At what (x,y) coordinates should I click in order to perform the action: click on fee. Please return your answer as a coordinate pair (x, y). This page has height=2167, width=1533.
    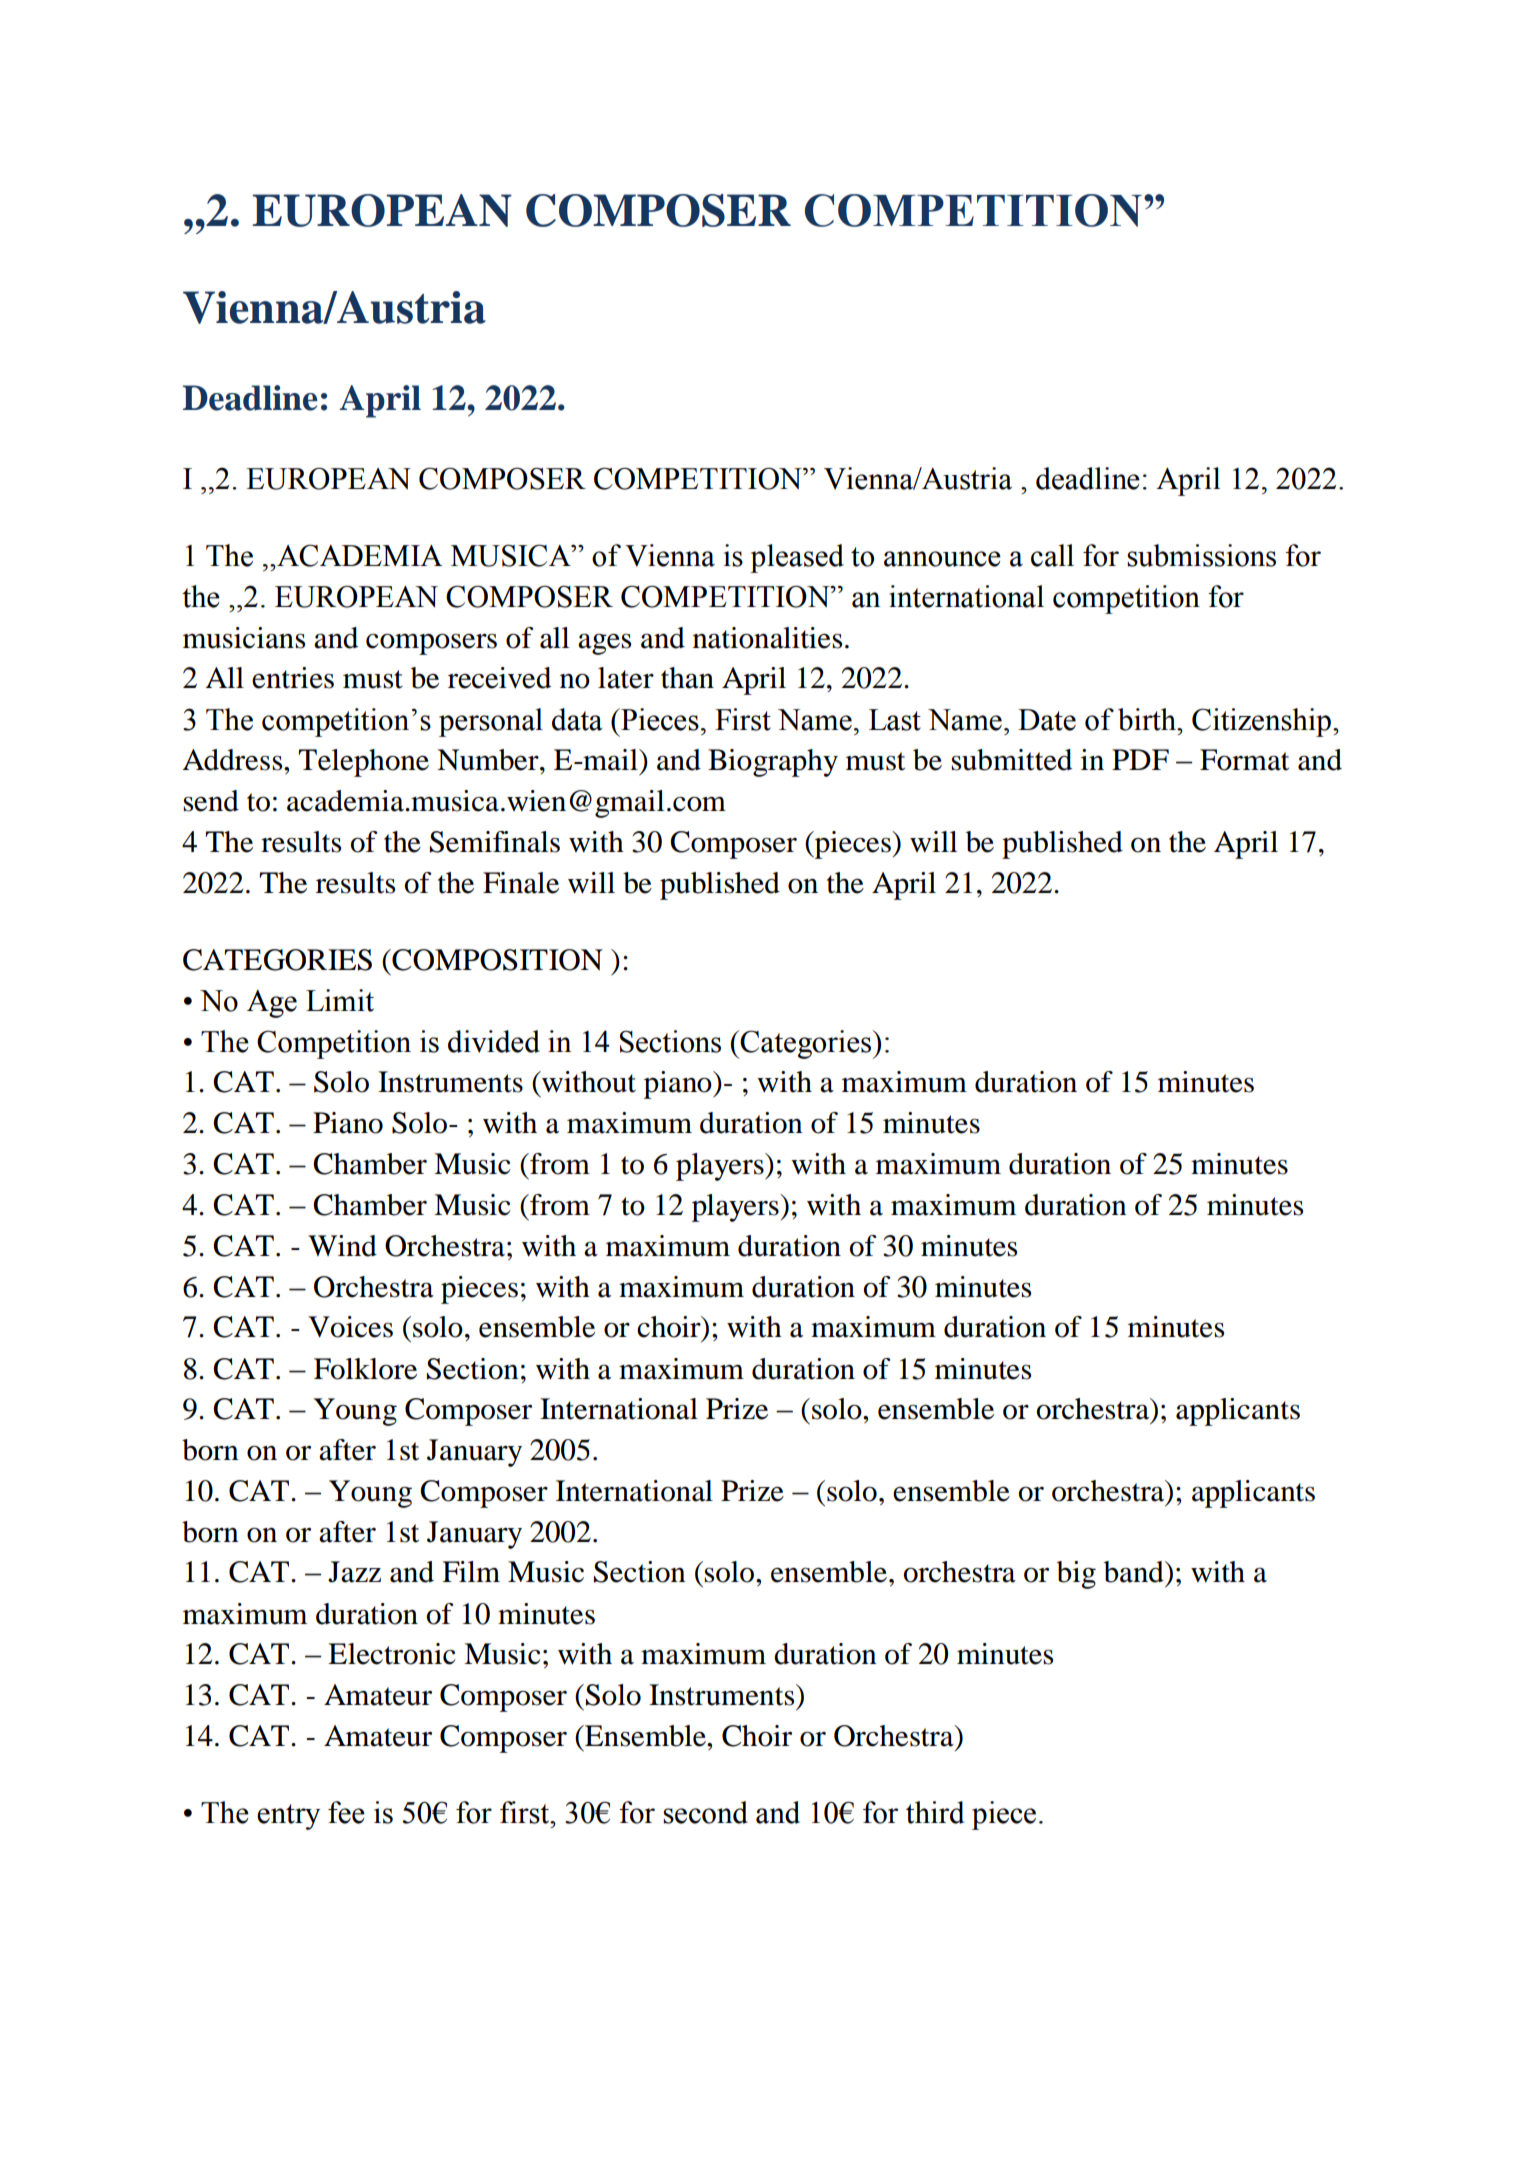
    Looking at the image, I should click on (346, 1812).
